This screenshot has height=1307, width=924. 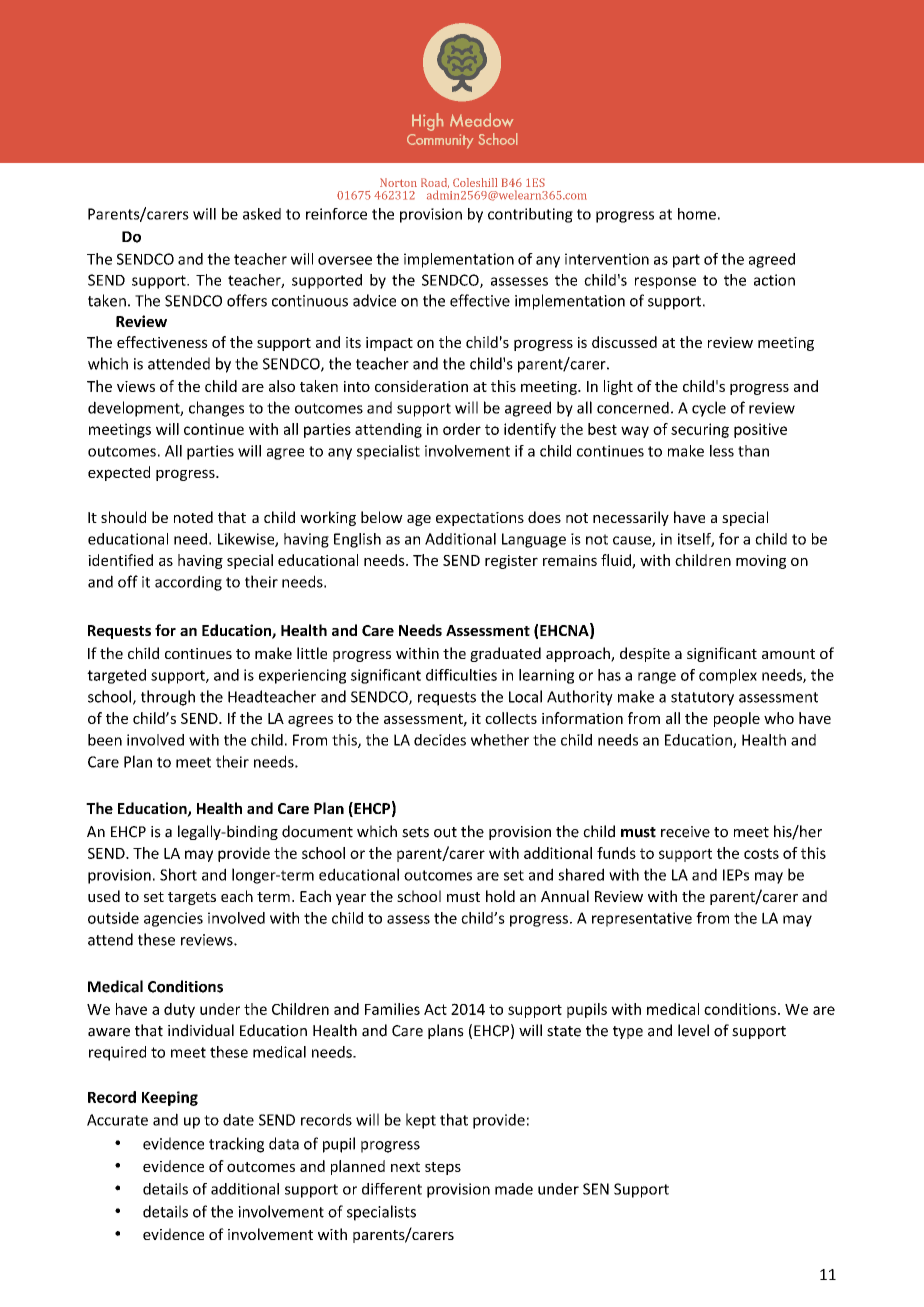 I want to click on home, so click(x=697, y=214).
